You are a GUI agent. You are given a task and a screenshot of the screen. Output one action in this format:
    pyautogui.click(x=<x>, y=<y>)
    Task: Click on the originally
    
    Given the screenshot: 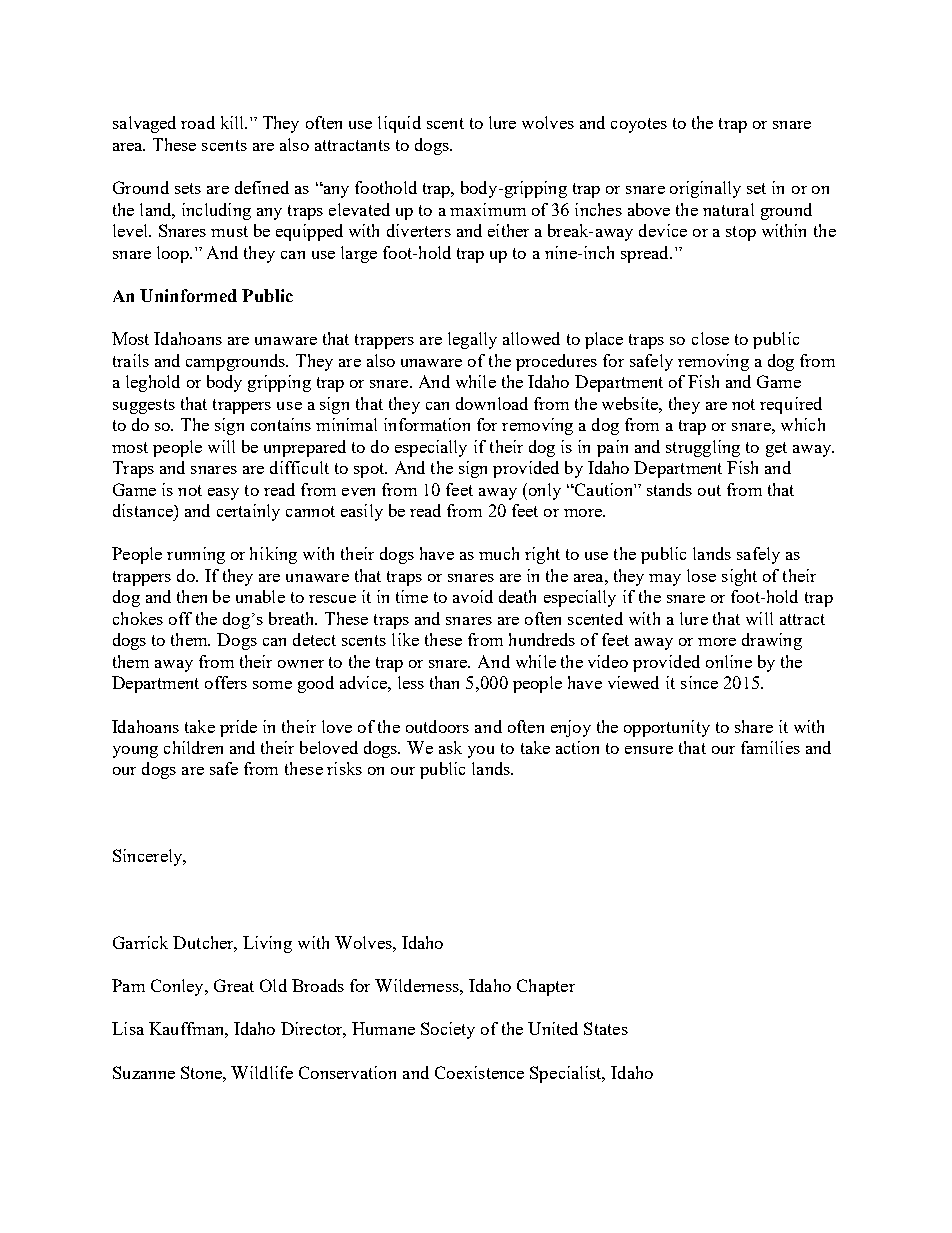 What is the action you would take?
    pyautogui.click(x=705, y=189)
